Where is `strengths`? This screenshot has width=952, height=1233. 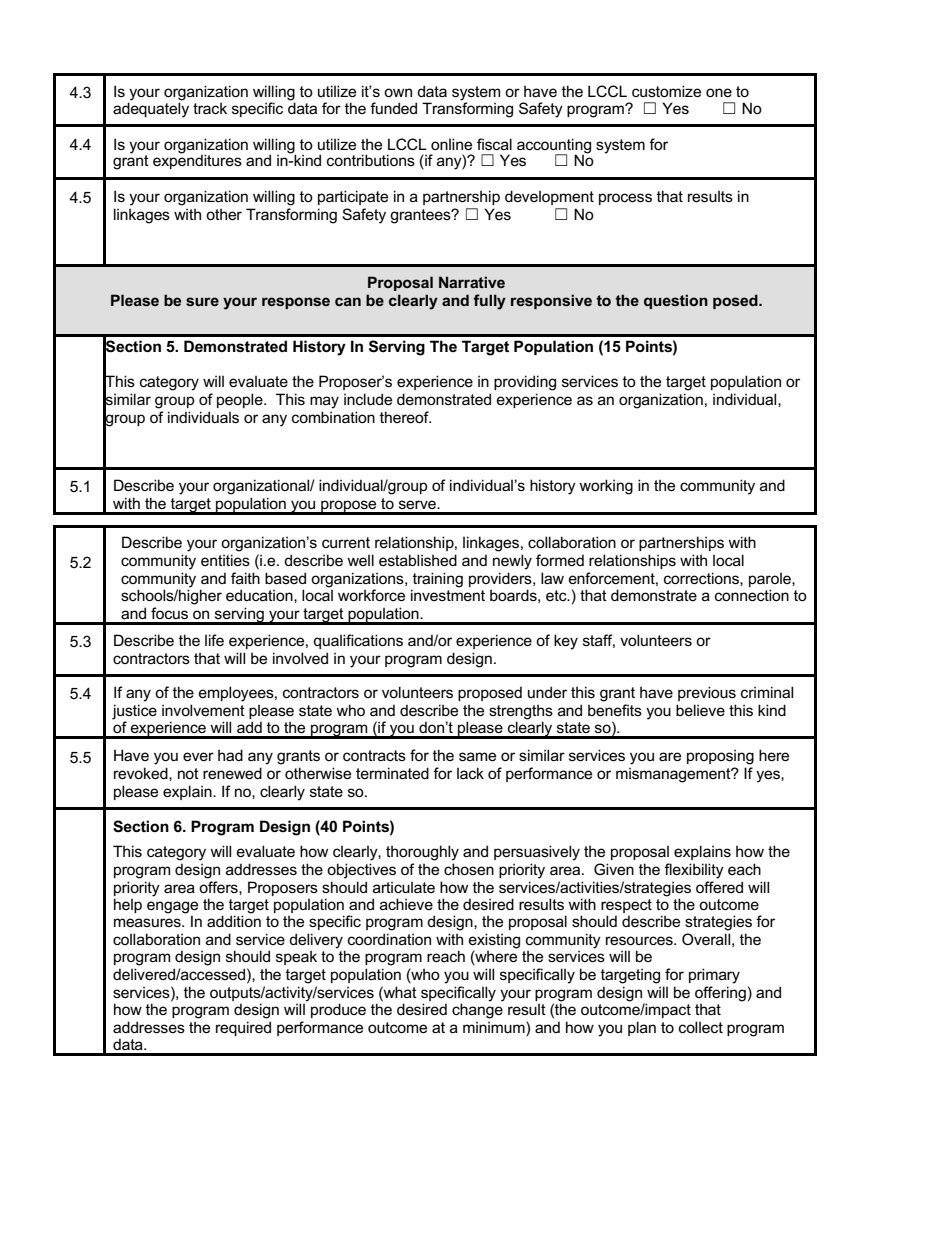 strengths is located at coordinates (521, 713).
